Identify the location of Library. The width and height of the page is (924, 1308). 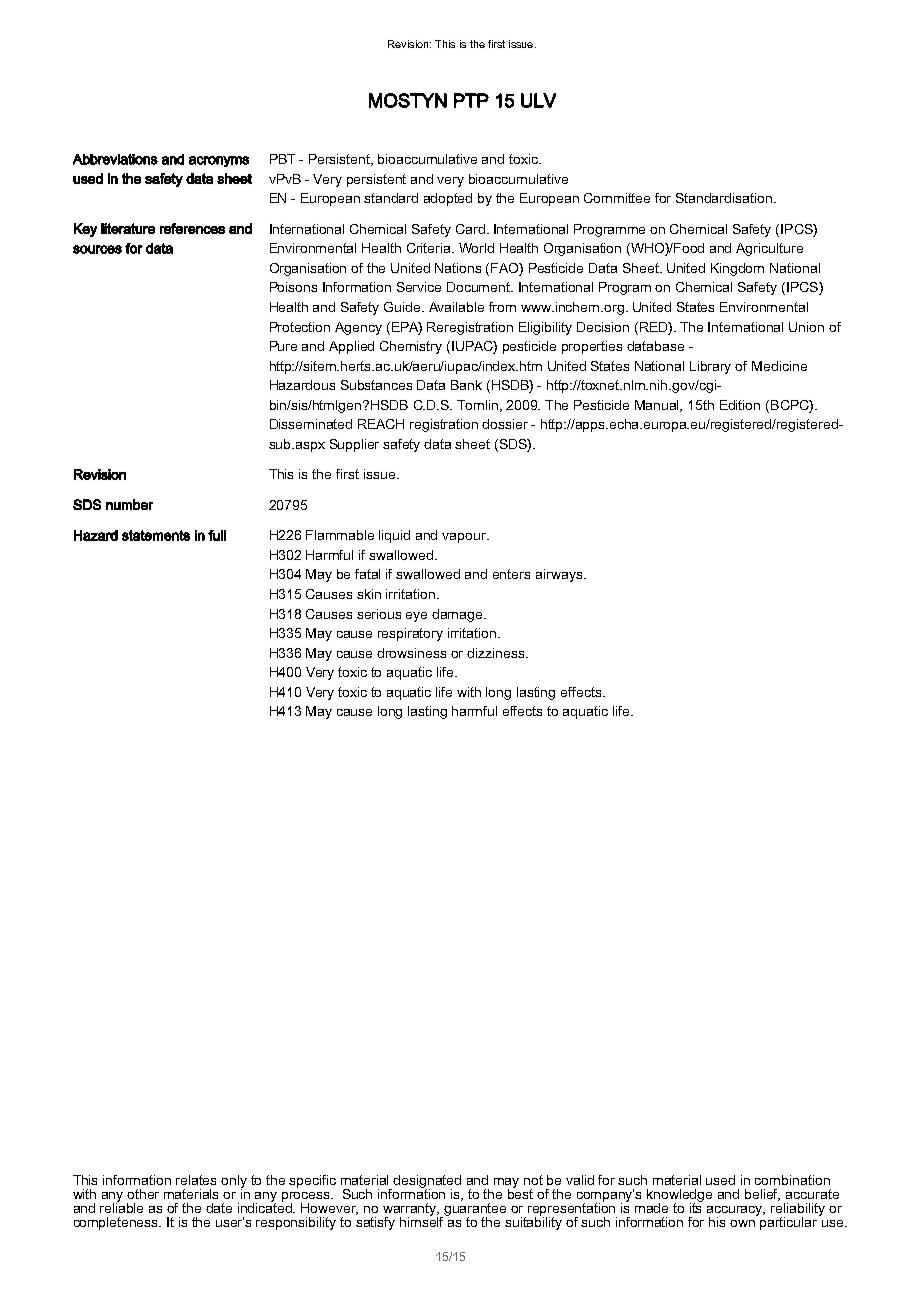
(710, 367).
